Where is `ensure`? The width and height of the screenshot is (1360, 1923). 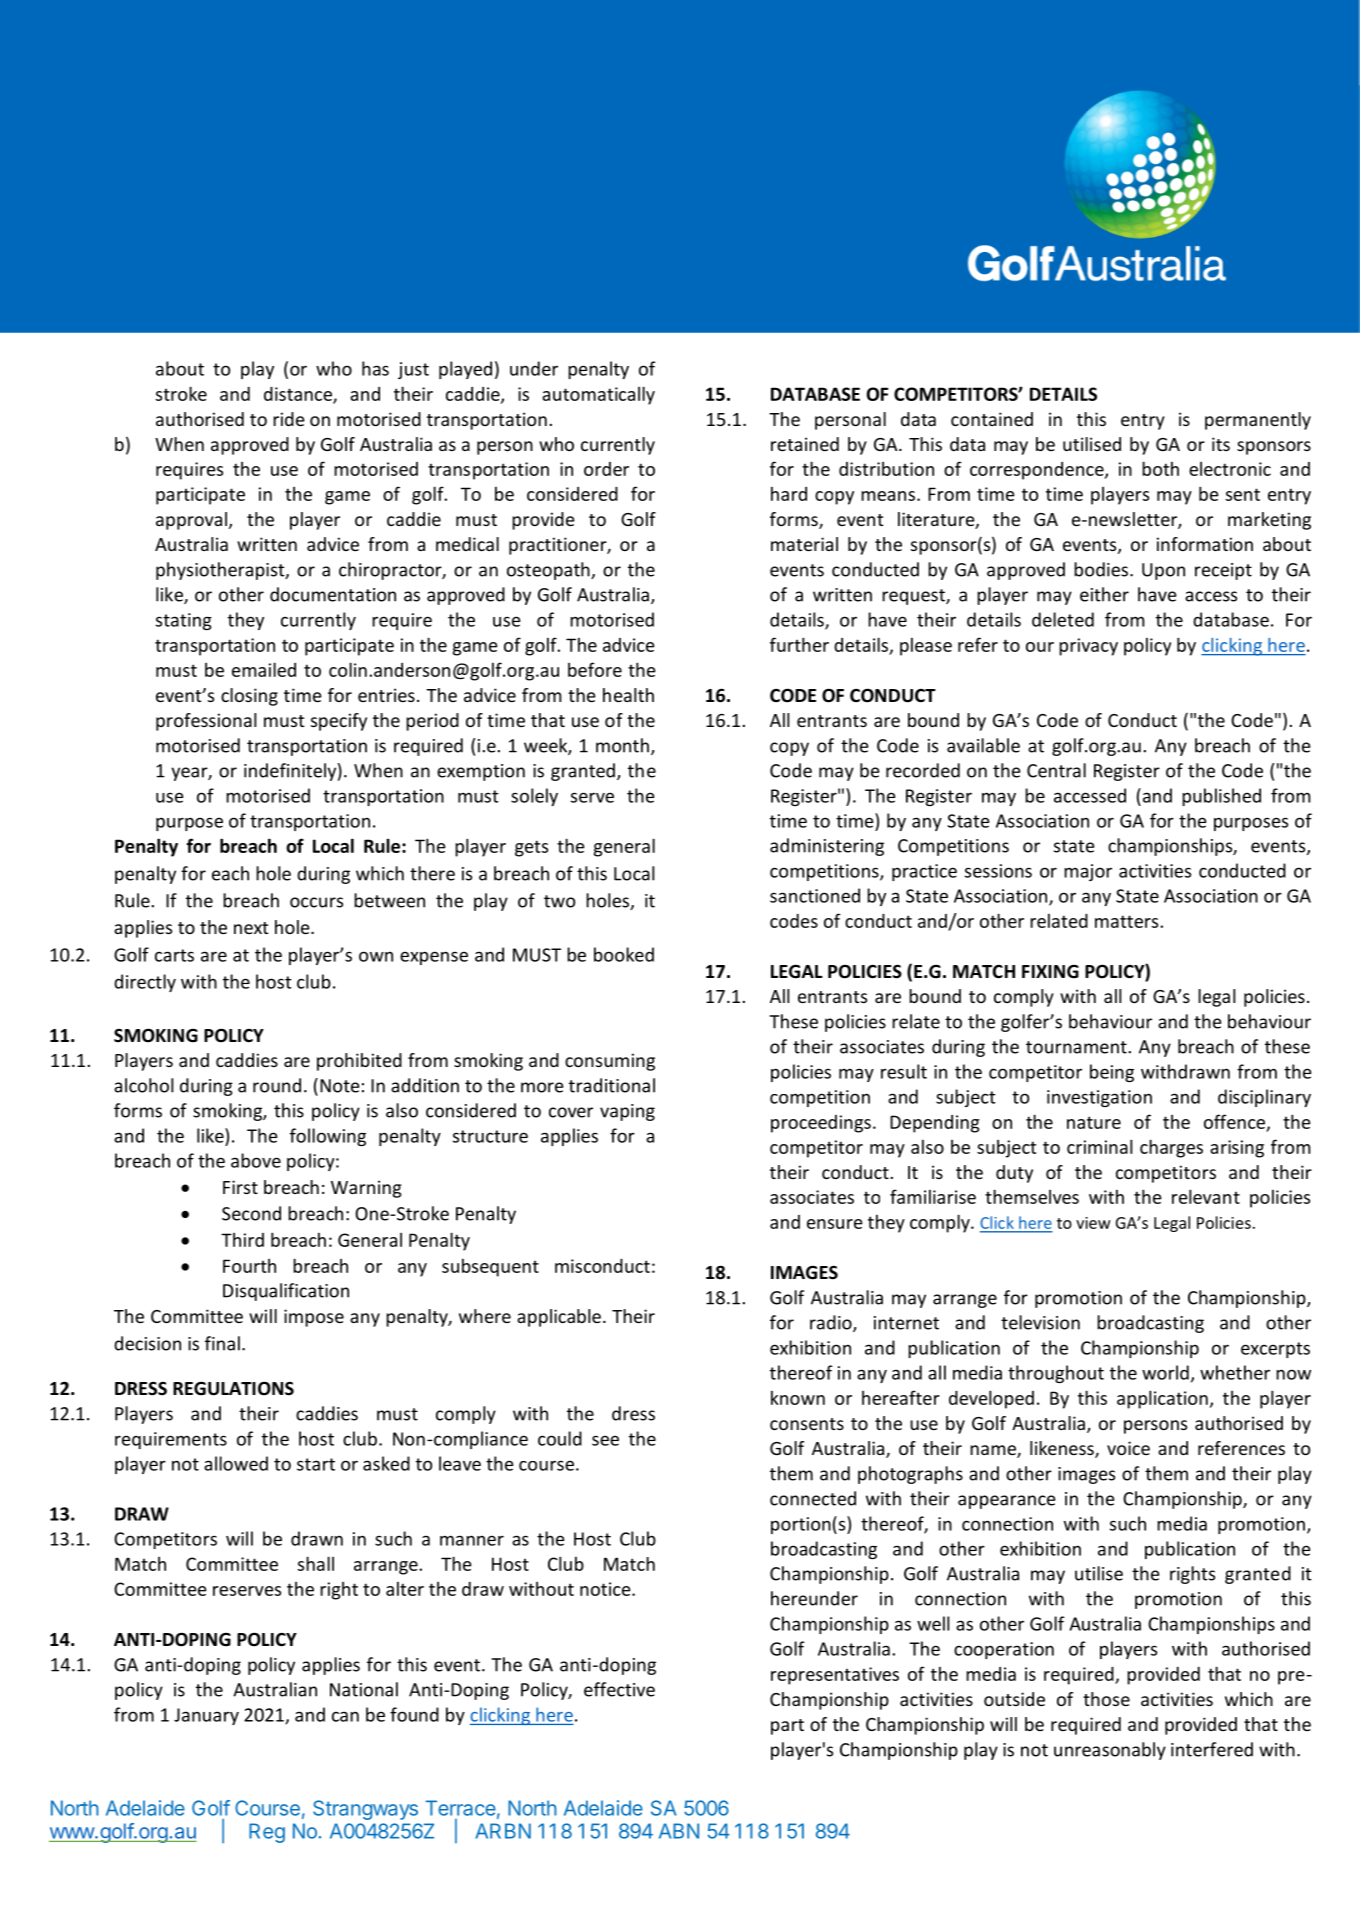 ensure is located at coordinates (835, 1224).
